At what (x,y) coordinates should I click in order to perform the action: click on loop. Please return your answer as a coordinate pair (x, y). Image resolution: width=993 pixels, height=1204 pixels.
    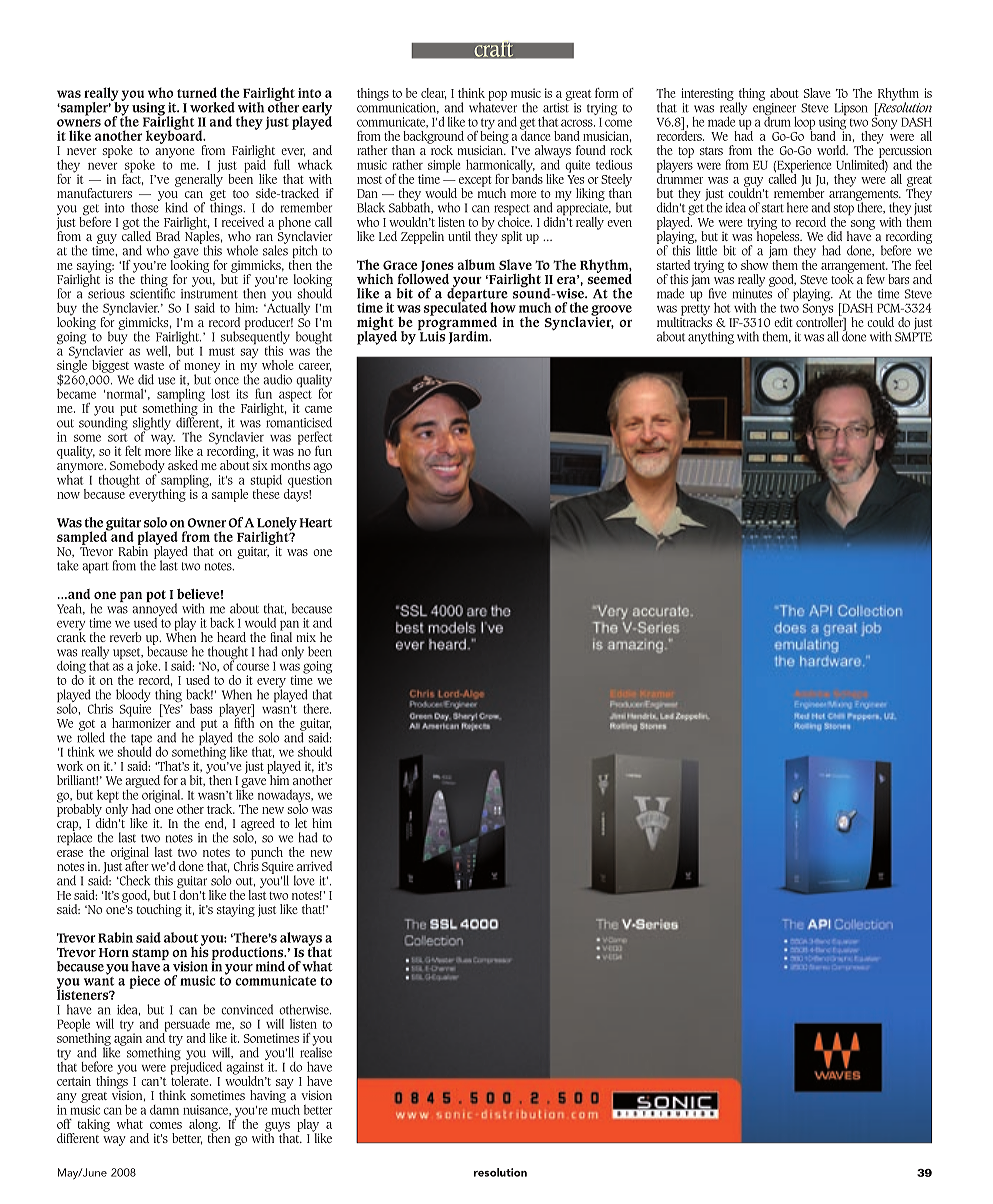
    Looking at the image, I should click on (804, 124).
